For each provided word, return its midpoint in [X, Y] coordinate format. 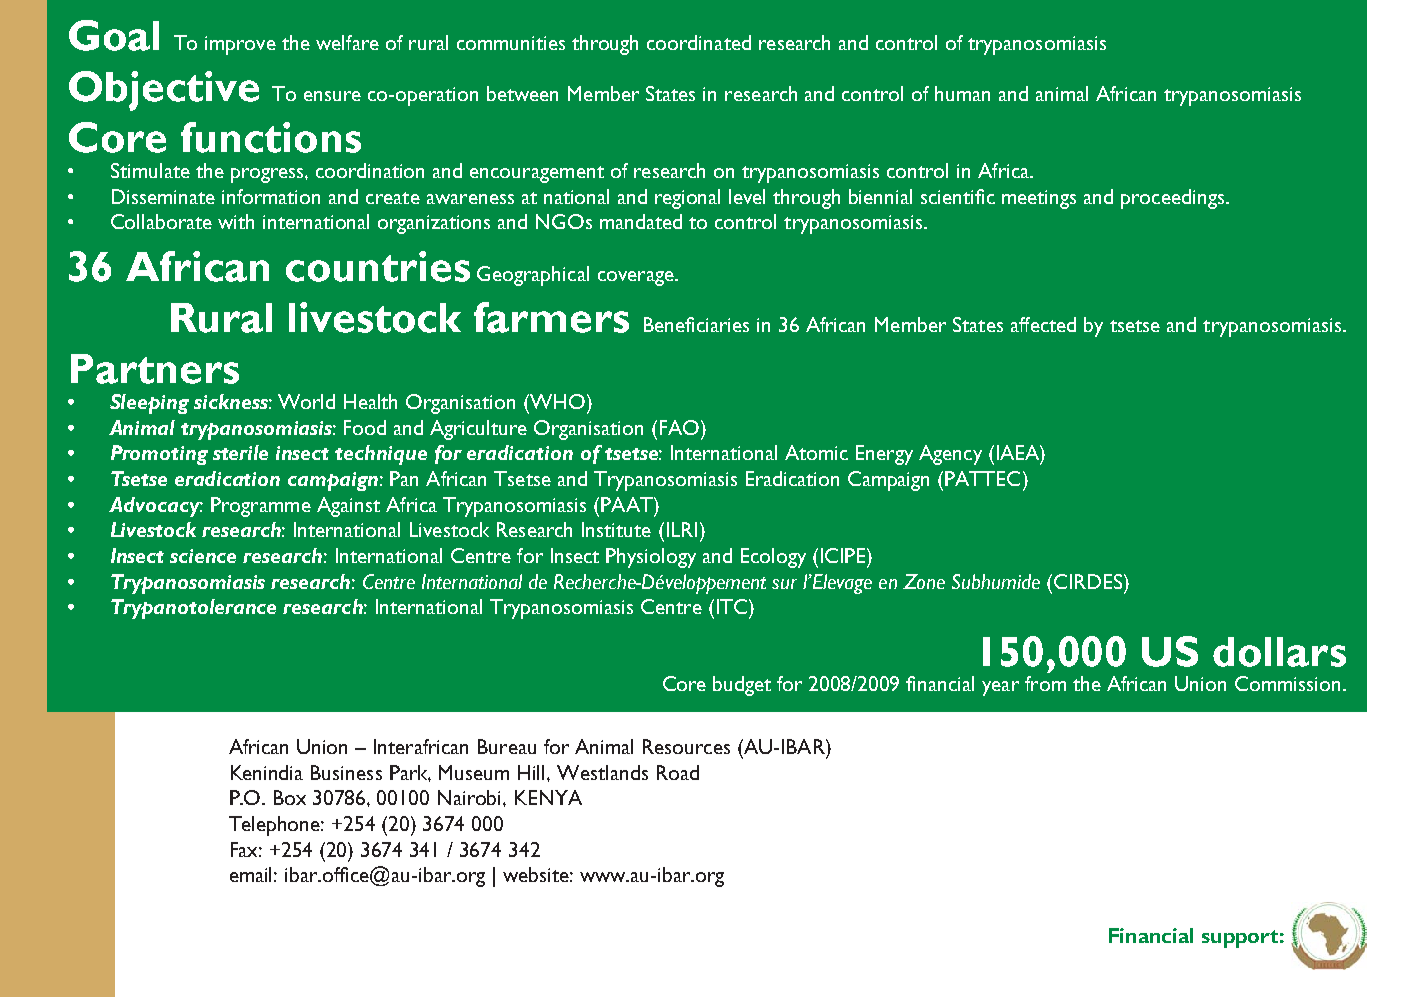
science [203, 556]
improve [240, 45]
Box [290, 797]
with [236, 221]
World [306, 401]
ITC [733, 606]
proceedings [1174, 199]
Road [678, 772]
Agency [950, 455]
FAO [681, 427]
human [962, 93]
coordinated [699, 42]
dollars [1279, 652]
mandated [641, 221]
